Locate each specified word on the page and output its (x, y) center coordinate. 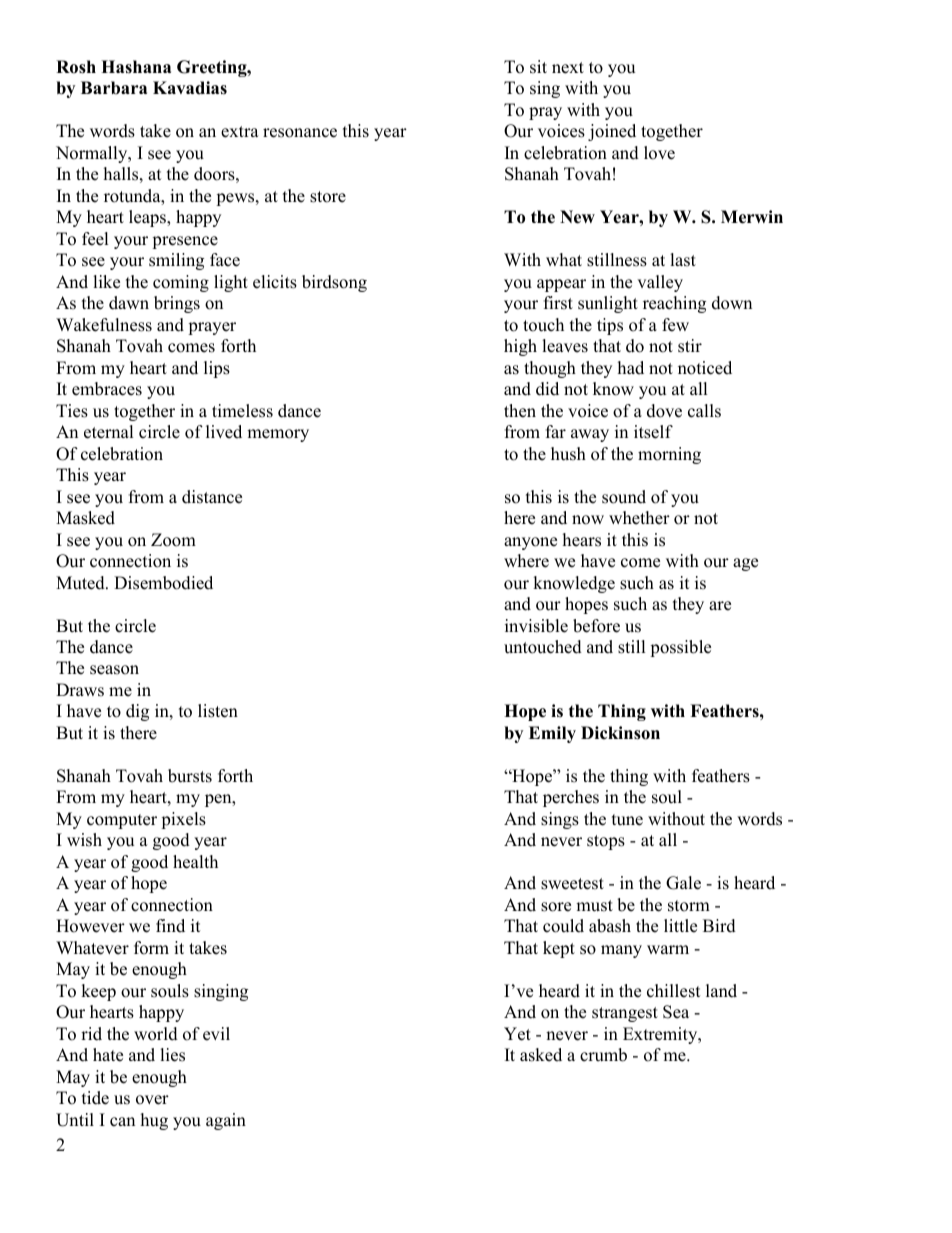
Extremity (661, 1035)
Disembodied (163, 583)
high (520, 347)
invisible (536, 626)
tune (627, 820)
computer (122, 821)
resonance (300, 133)
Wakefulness (104, 325)
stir (690, 346)
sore (556, 907)
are (720, 606)
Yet (517, 1034)
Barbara (114, 88)
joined (612, 132)
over (152, 1100)
